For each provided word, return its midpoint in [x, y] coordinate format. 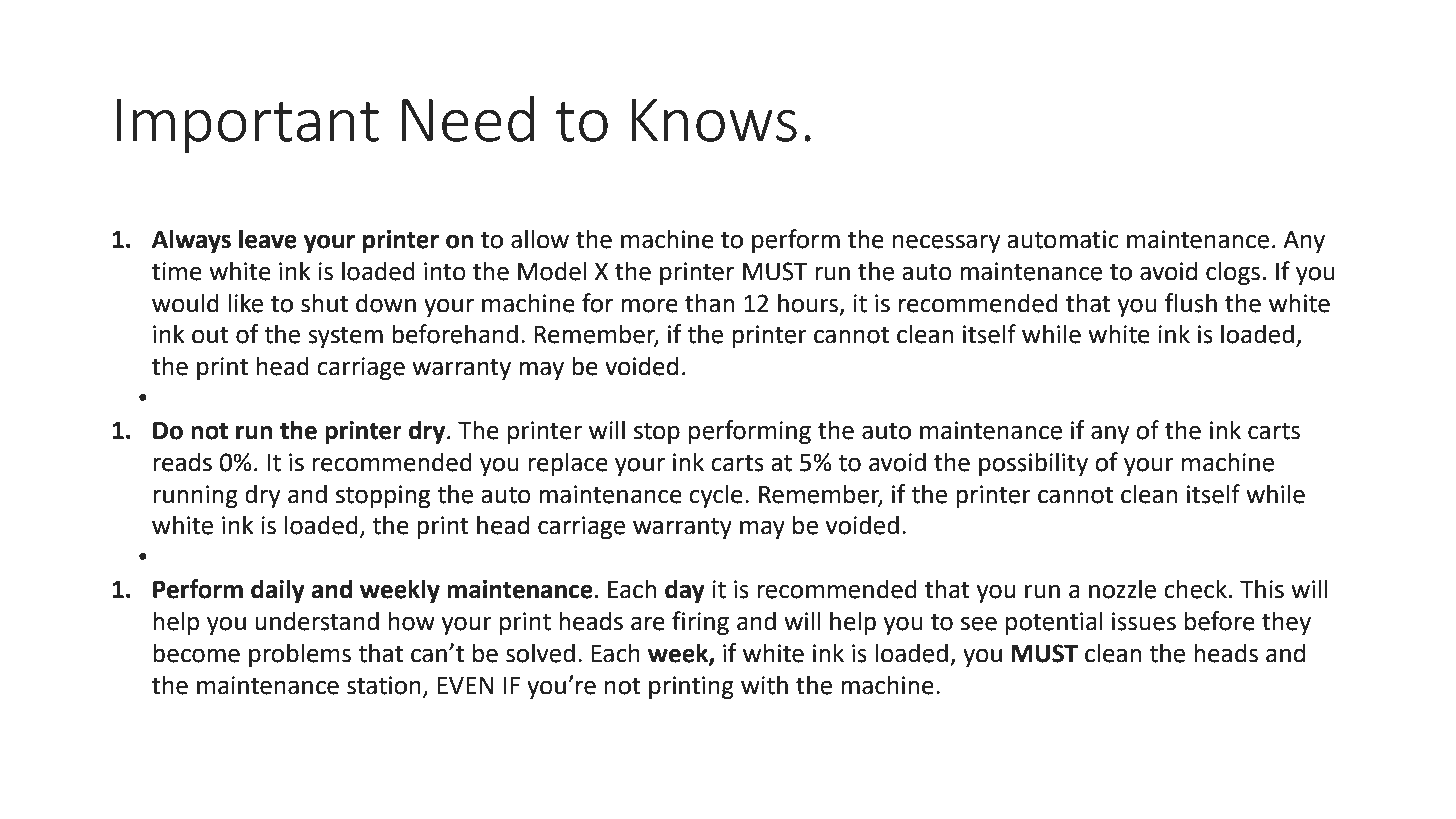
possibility [1033, 464]
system [345, 337]
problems [300, 655]
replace [568, 464]
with [764, 685]
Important [248, 126]
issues [1144, 621]
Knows [714, 120]
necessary [947, 243]
